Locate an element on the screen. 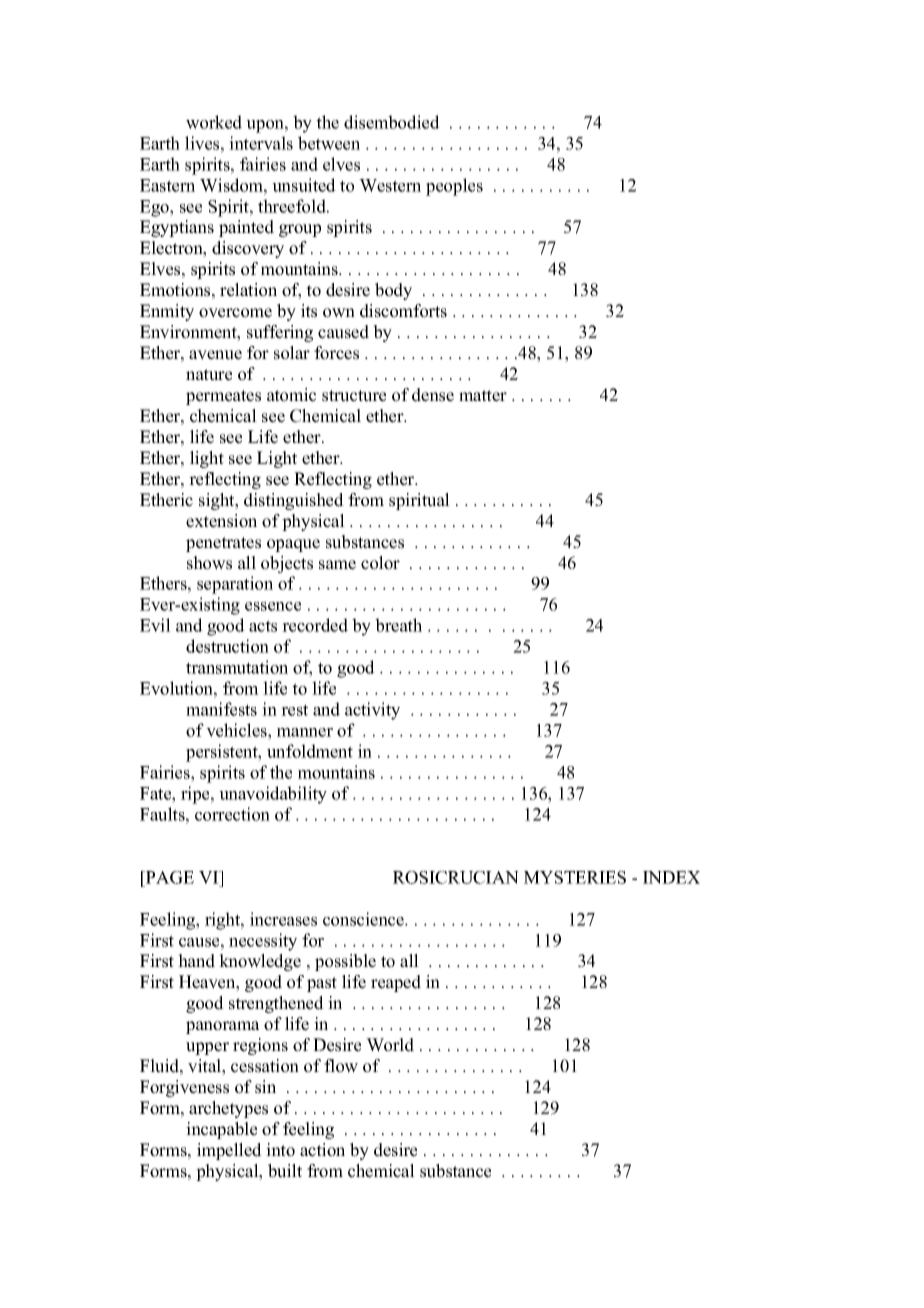 The image size is (924, 1308). peoples is located at coordinates (454, 187).
